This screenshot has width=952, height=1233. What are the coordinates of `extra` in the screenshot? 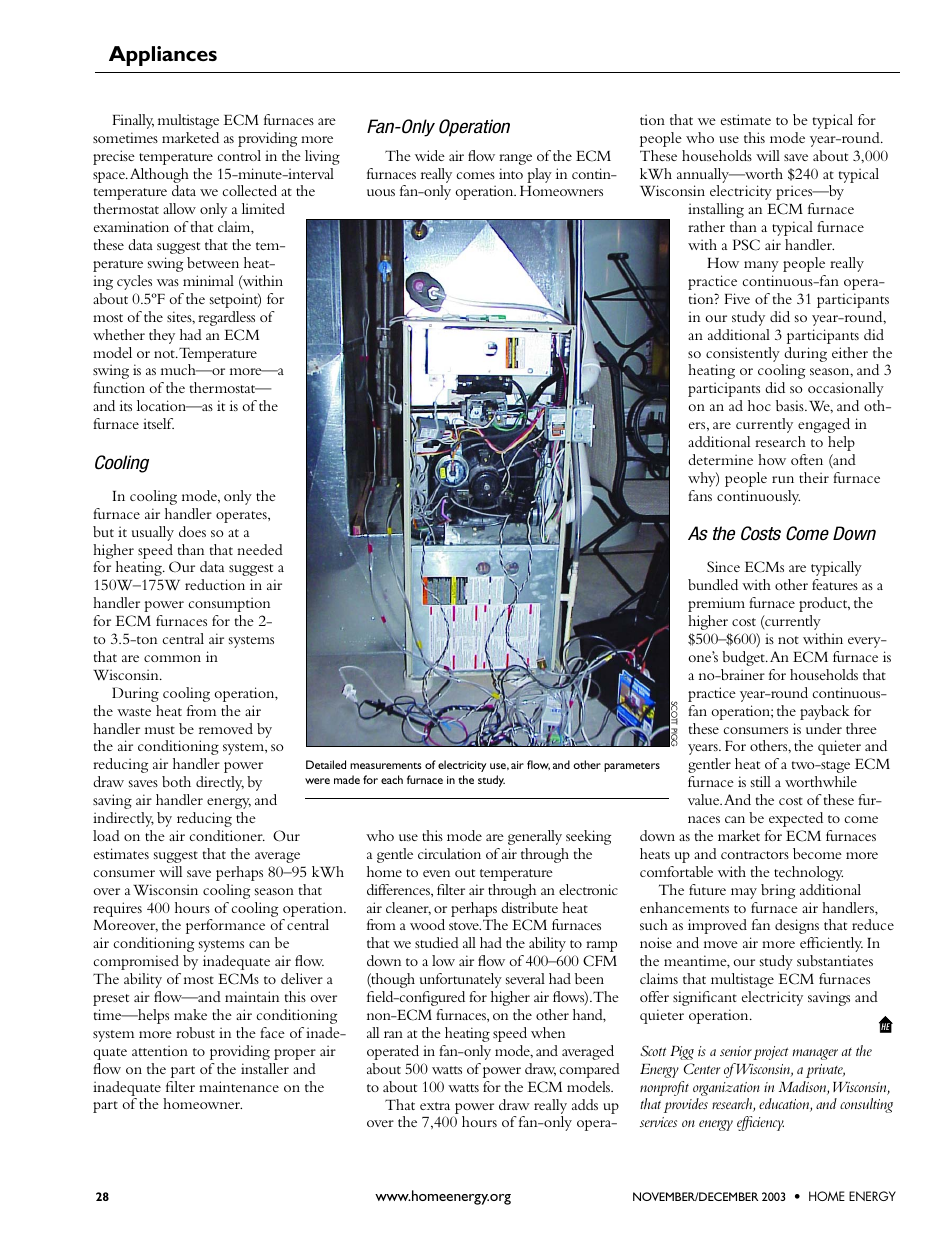 It's located at (435, 1106).
